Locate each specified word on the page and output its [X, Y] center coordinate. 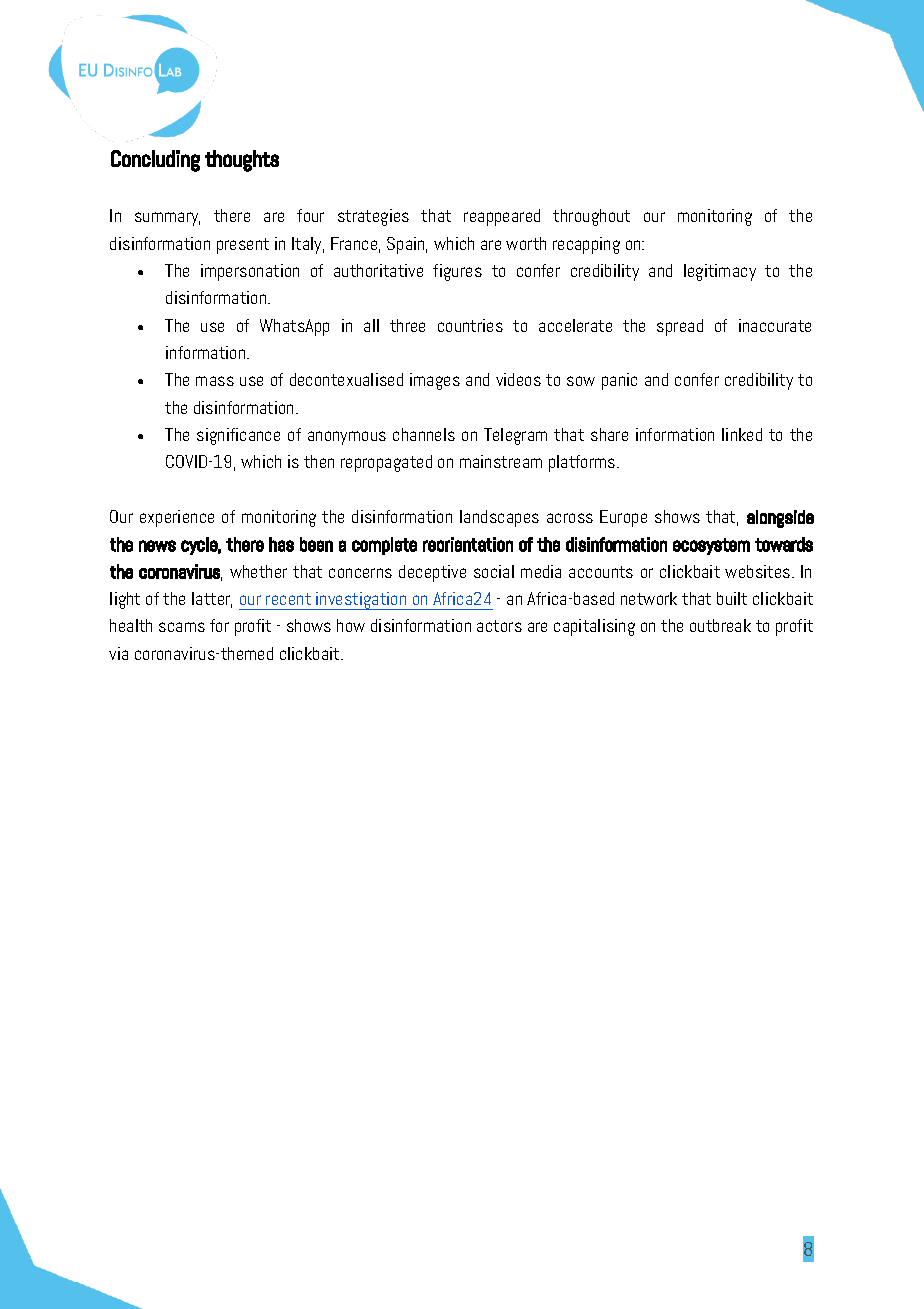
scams [182, 627]
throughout [591, 217]
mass [215, 381]
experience [177, 518]
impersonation [250, 272]
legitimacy [720, 272]
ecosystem [711, 546]
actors [499, 626]
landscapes [499, 518]
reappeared [502, 217]
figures [457, 272]
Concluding [155, 161]
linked [742, 434]
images [435, 381]
